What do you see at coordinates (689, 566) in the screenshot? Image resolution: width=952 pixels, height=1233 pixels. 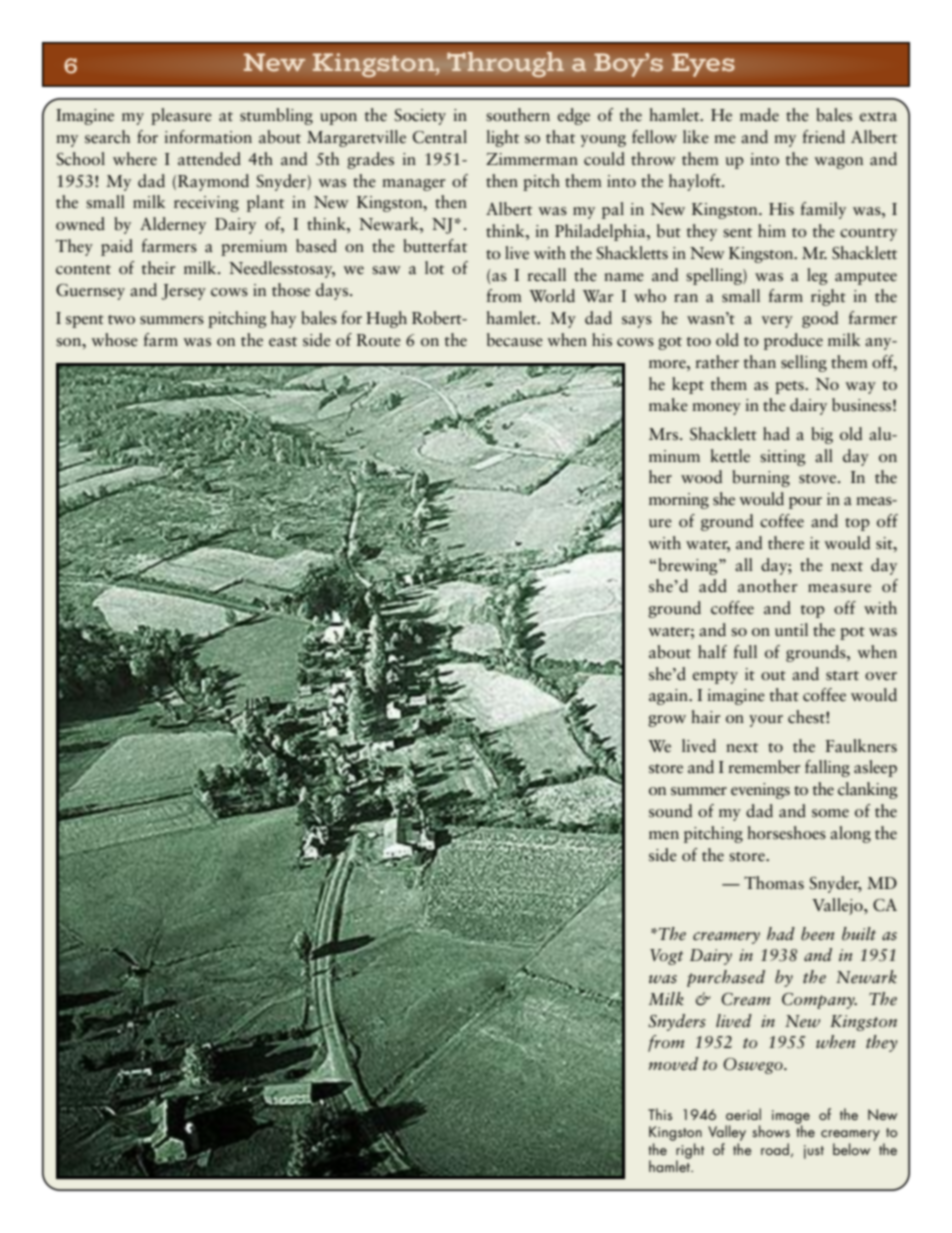 I see `brewing` at bounding box center [689, 566].
